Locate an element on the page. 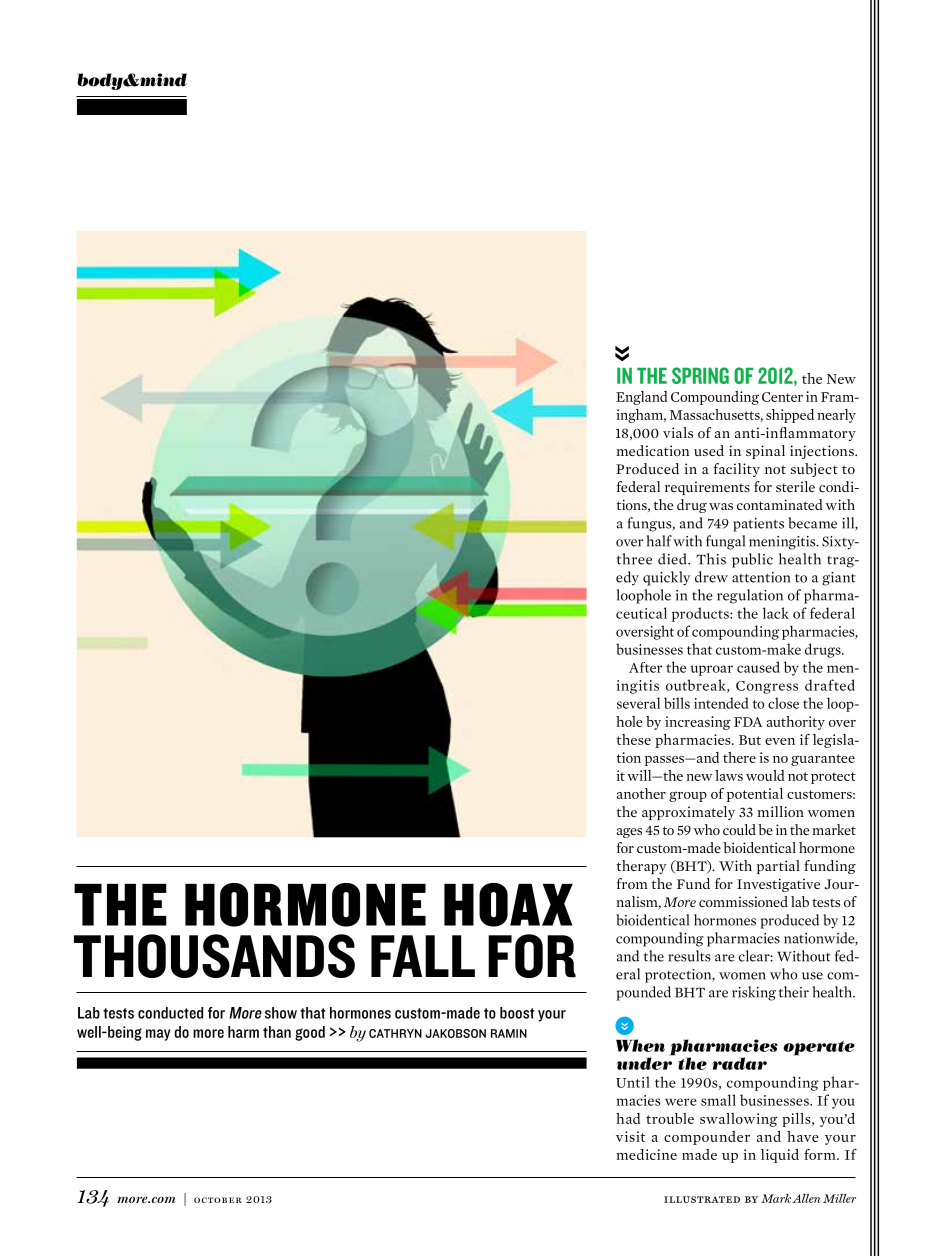 The image size is (952, 1256). liquid is located at coordinates (780, 1156).
